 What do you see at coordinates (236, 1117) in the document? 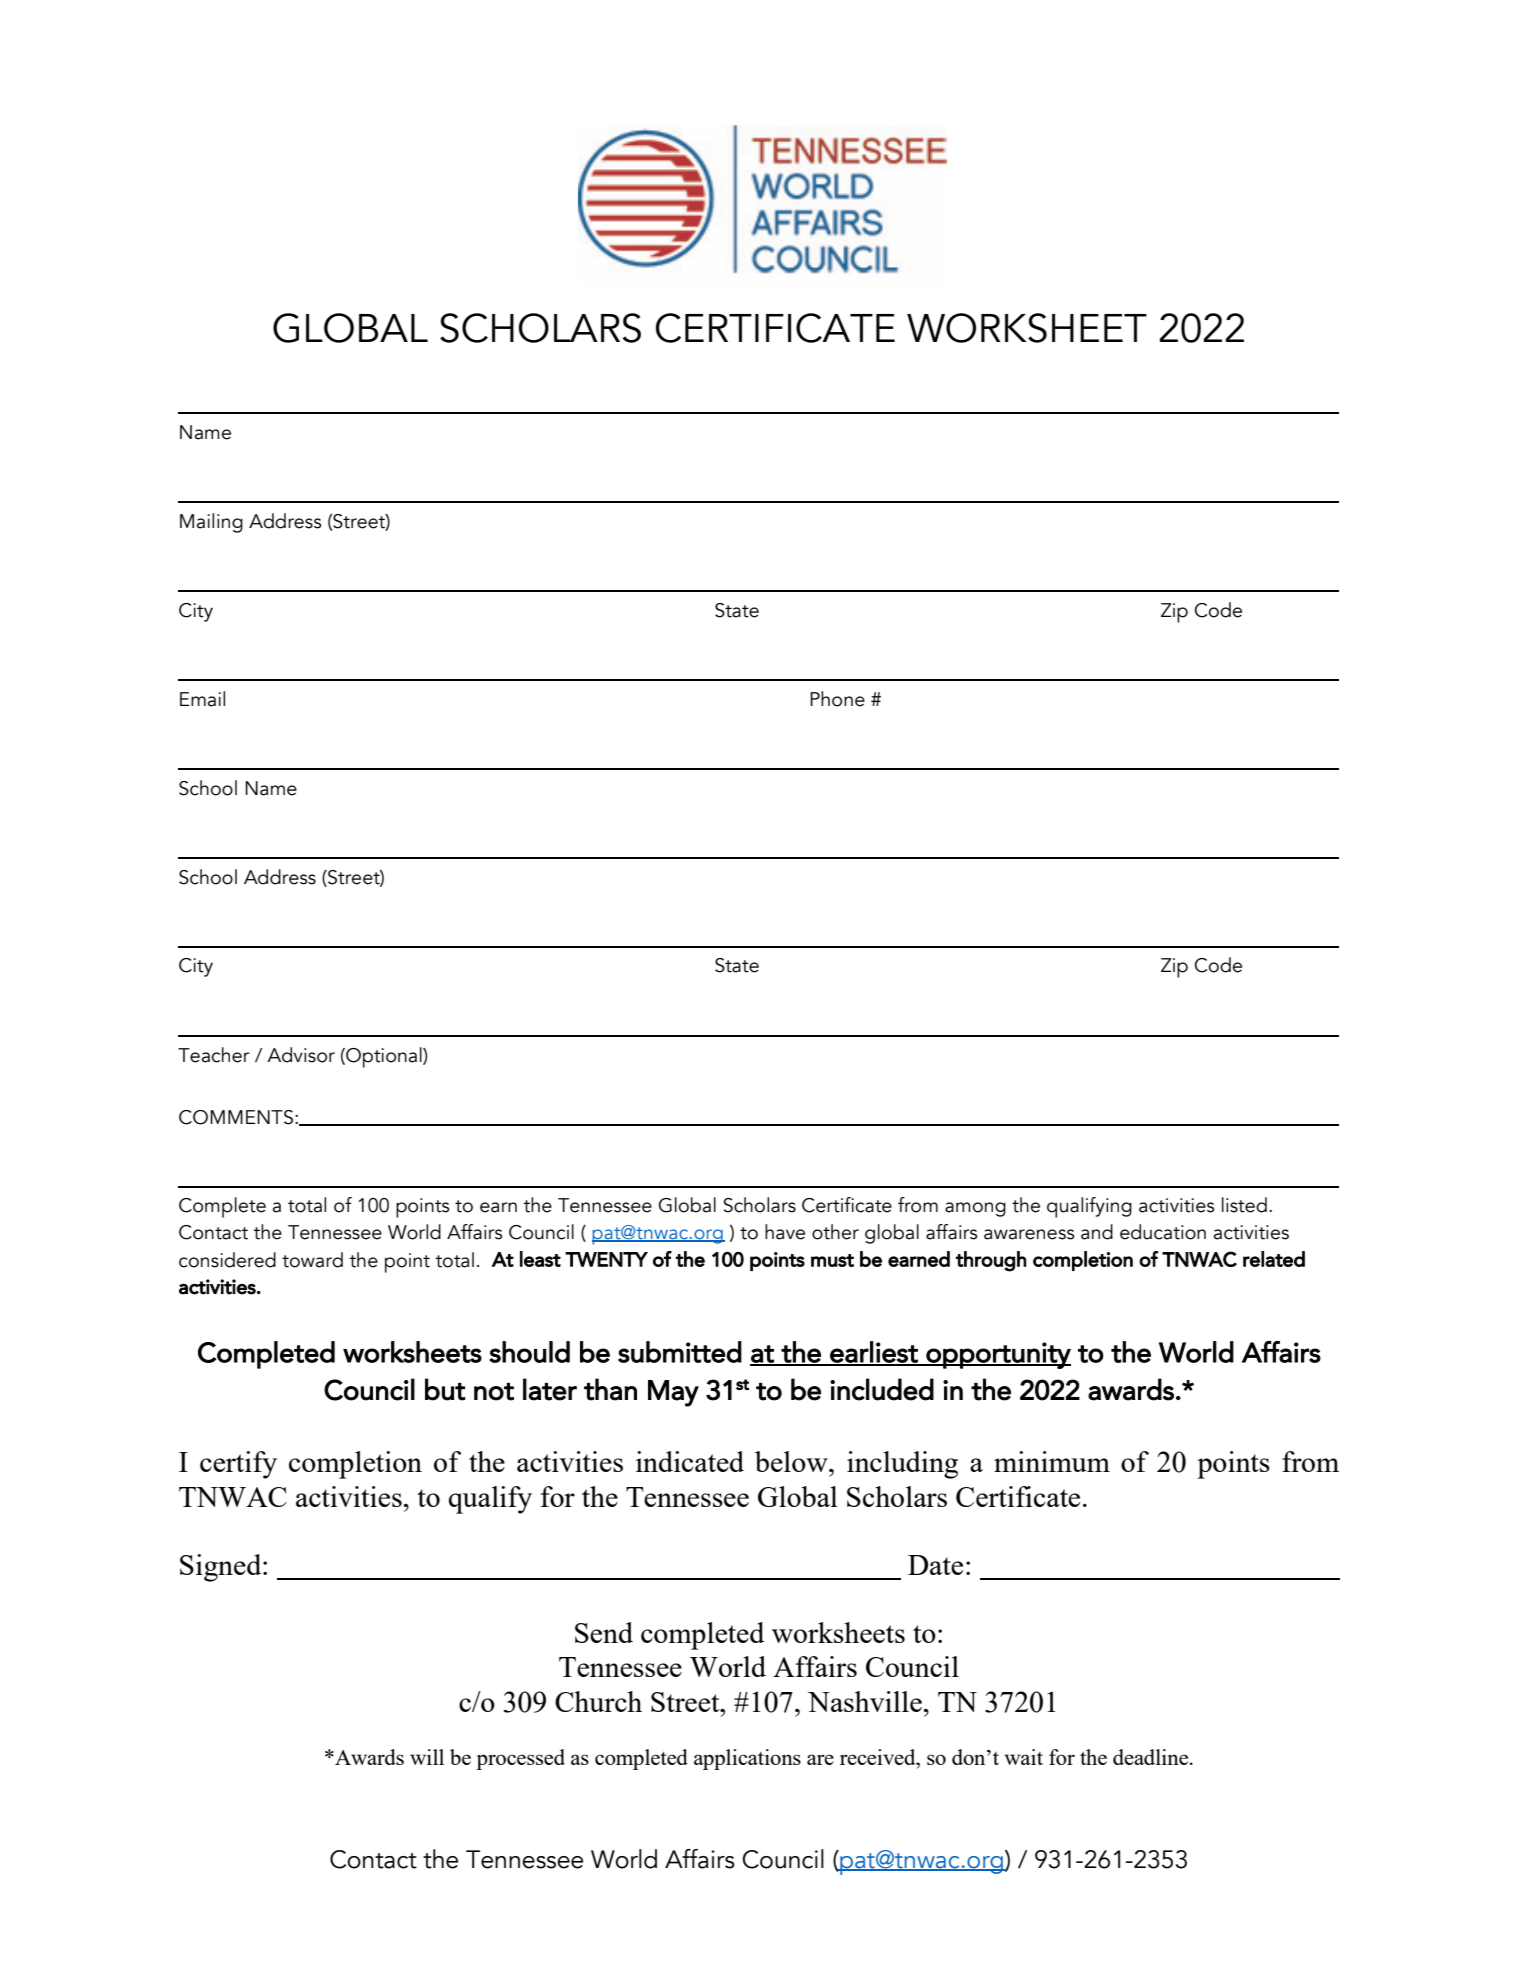
I see `COMMENTS` at bounding box center [236, 1117].
